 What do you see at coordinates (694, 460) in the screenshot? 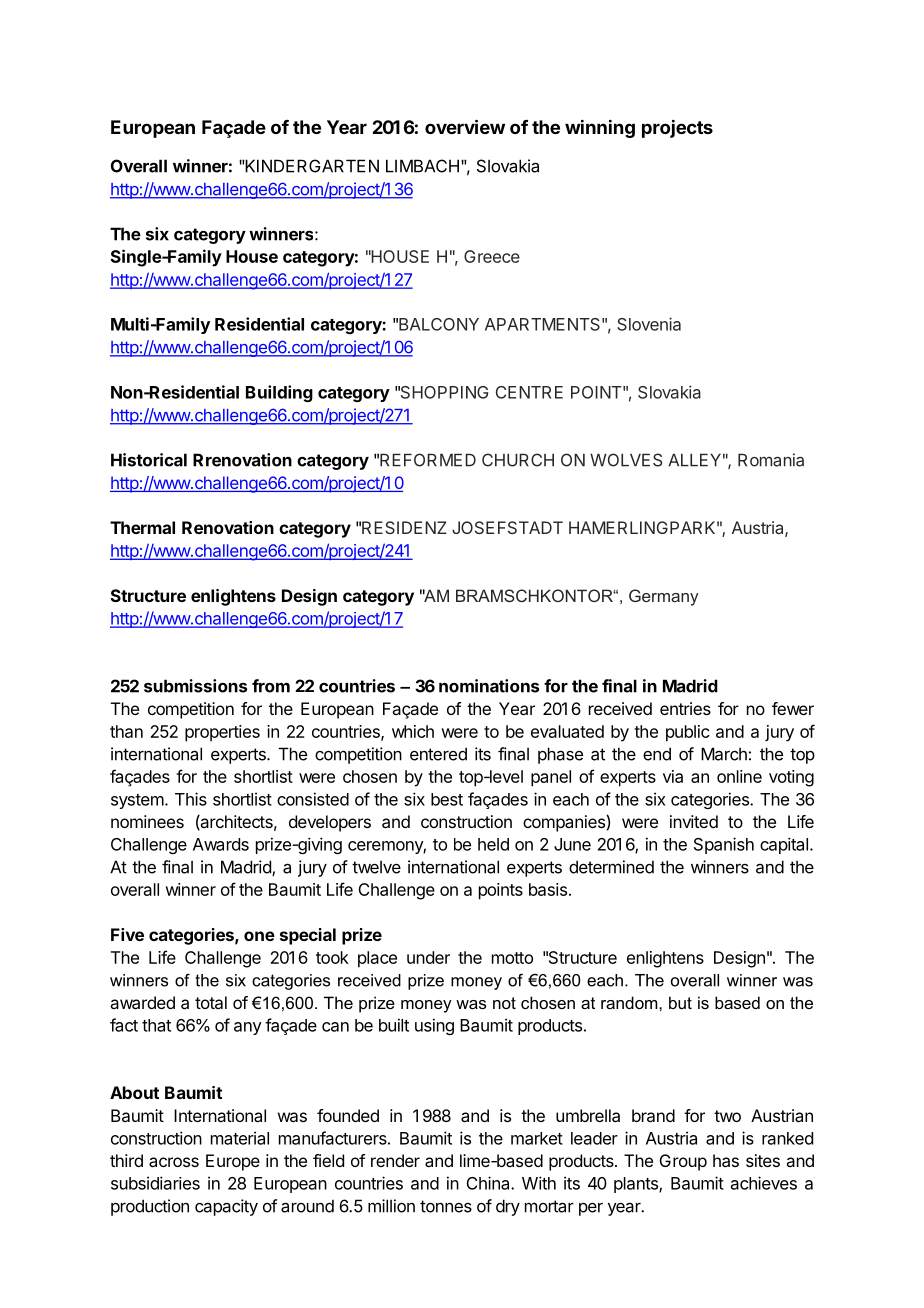
I see `ALLEY` at bounding box center [694, 460].
